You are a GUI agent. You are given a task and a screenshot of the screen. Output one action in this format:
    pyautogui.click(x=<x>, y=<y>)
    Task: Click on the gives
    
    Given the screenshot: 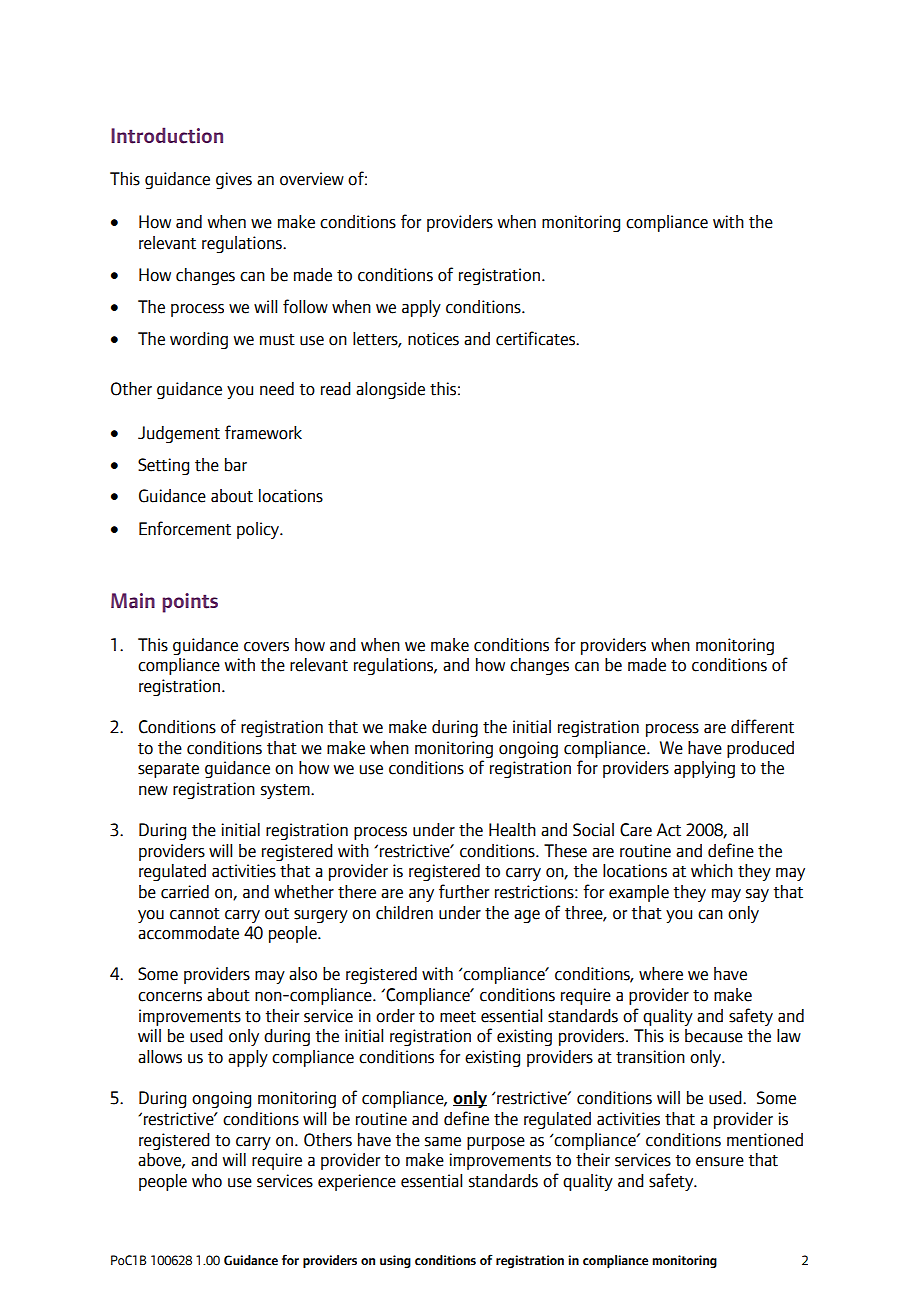 What is the action you would take?
    pyautogui.click(x=234, y=180)
